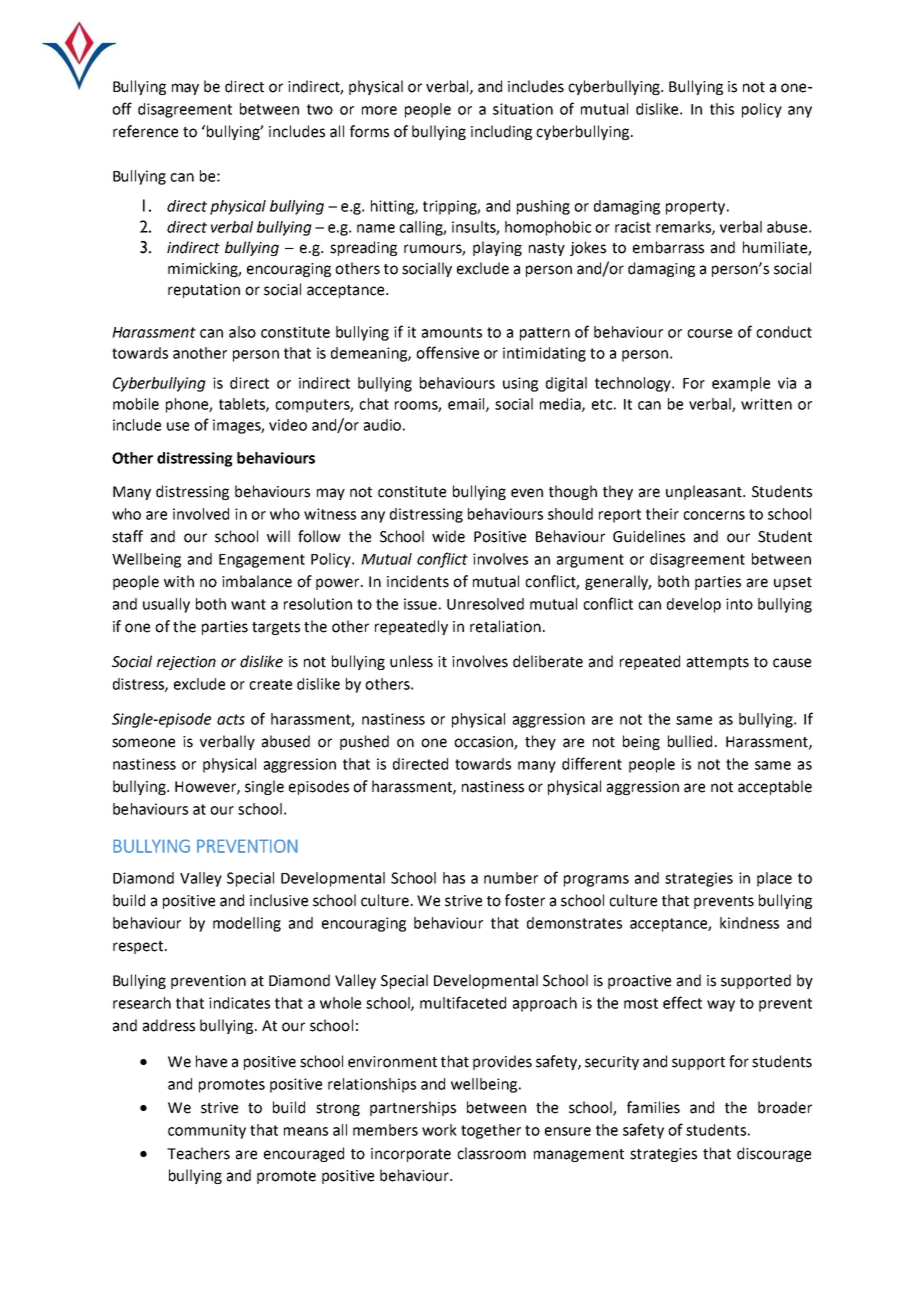  I want to click on including, so click(501, 132).
